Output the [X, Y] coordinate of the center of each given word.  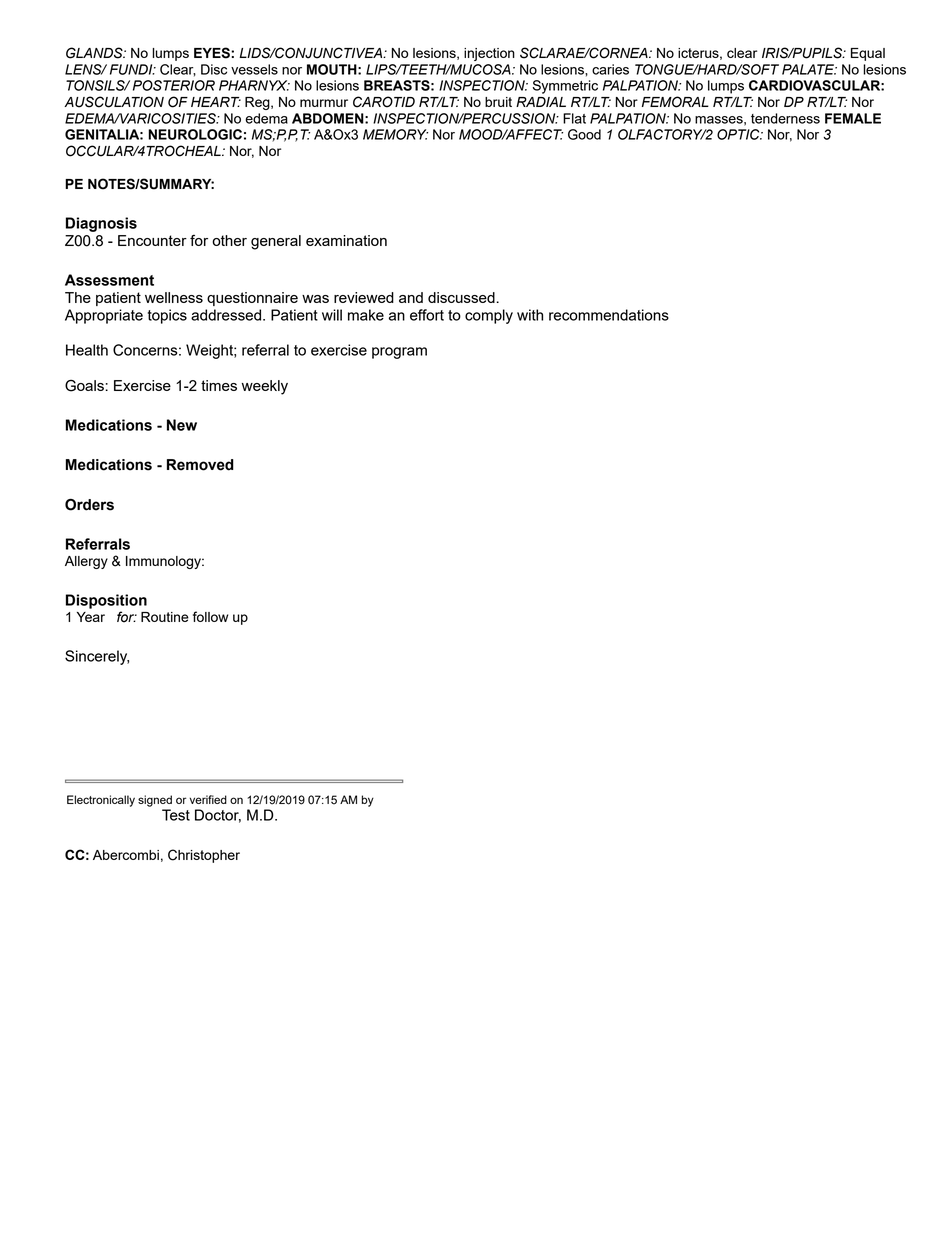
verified [208, 799]
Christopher [204, 856]
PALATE [809, 69]
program [399, 353]
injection [489, 54]
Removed [200, 465]
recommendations [609, 315]
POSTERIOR [174, 85]
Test [176, 815]
